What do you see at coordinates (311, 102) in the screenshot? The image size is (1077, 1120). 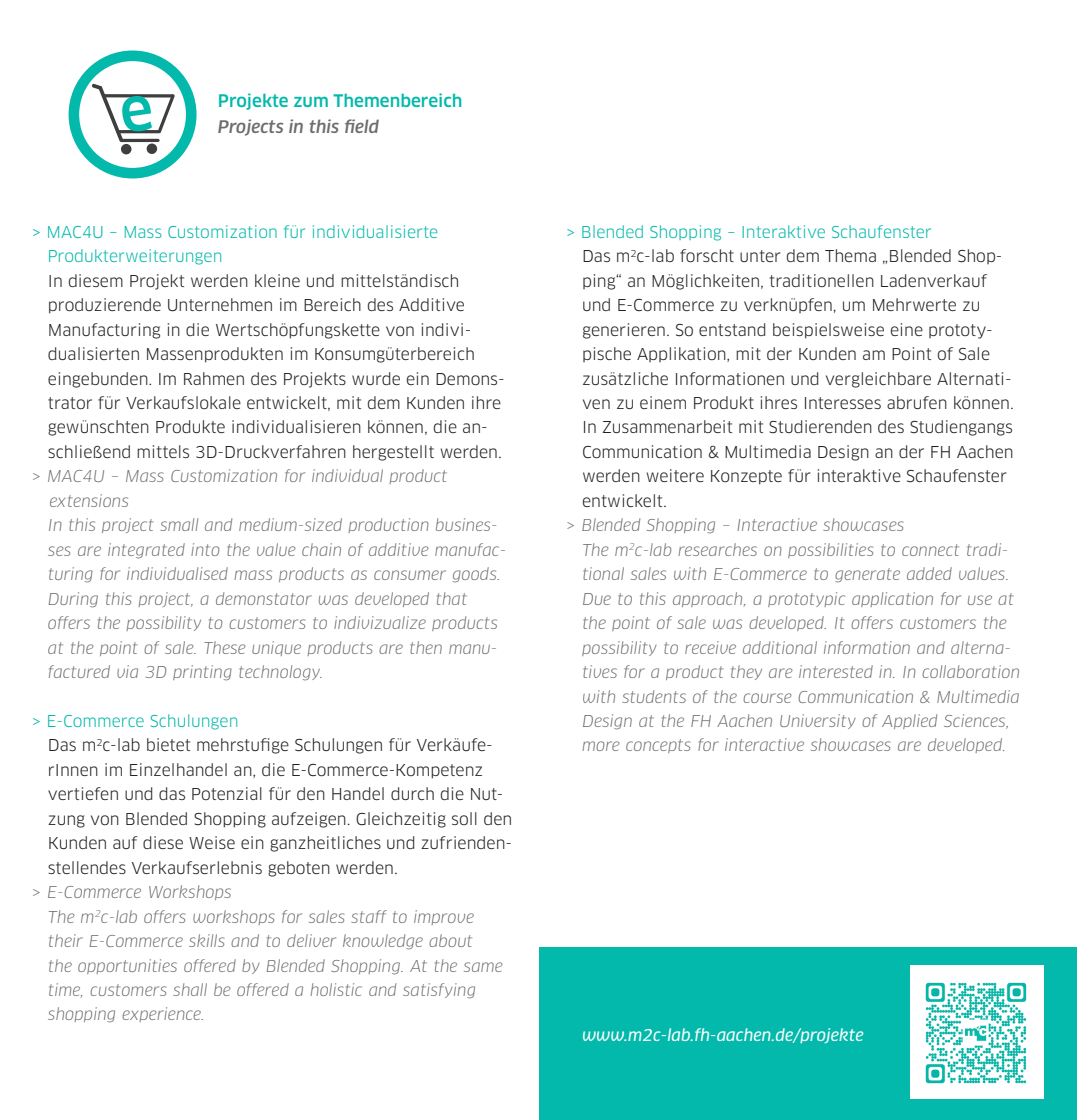 I see `zum` at bounding box center [311, 102].
